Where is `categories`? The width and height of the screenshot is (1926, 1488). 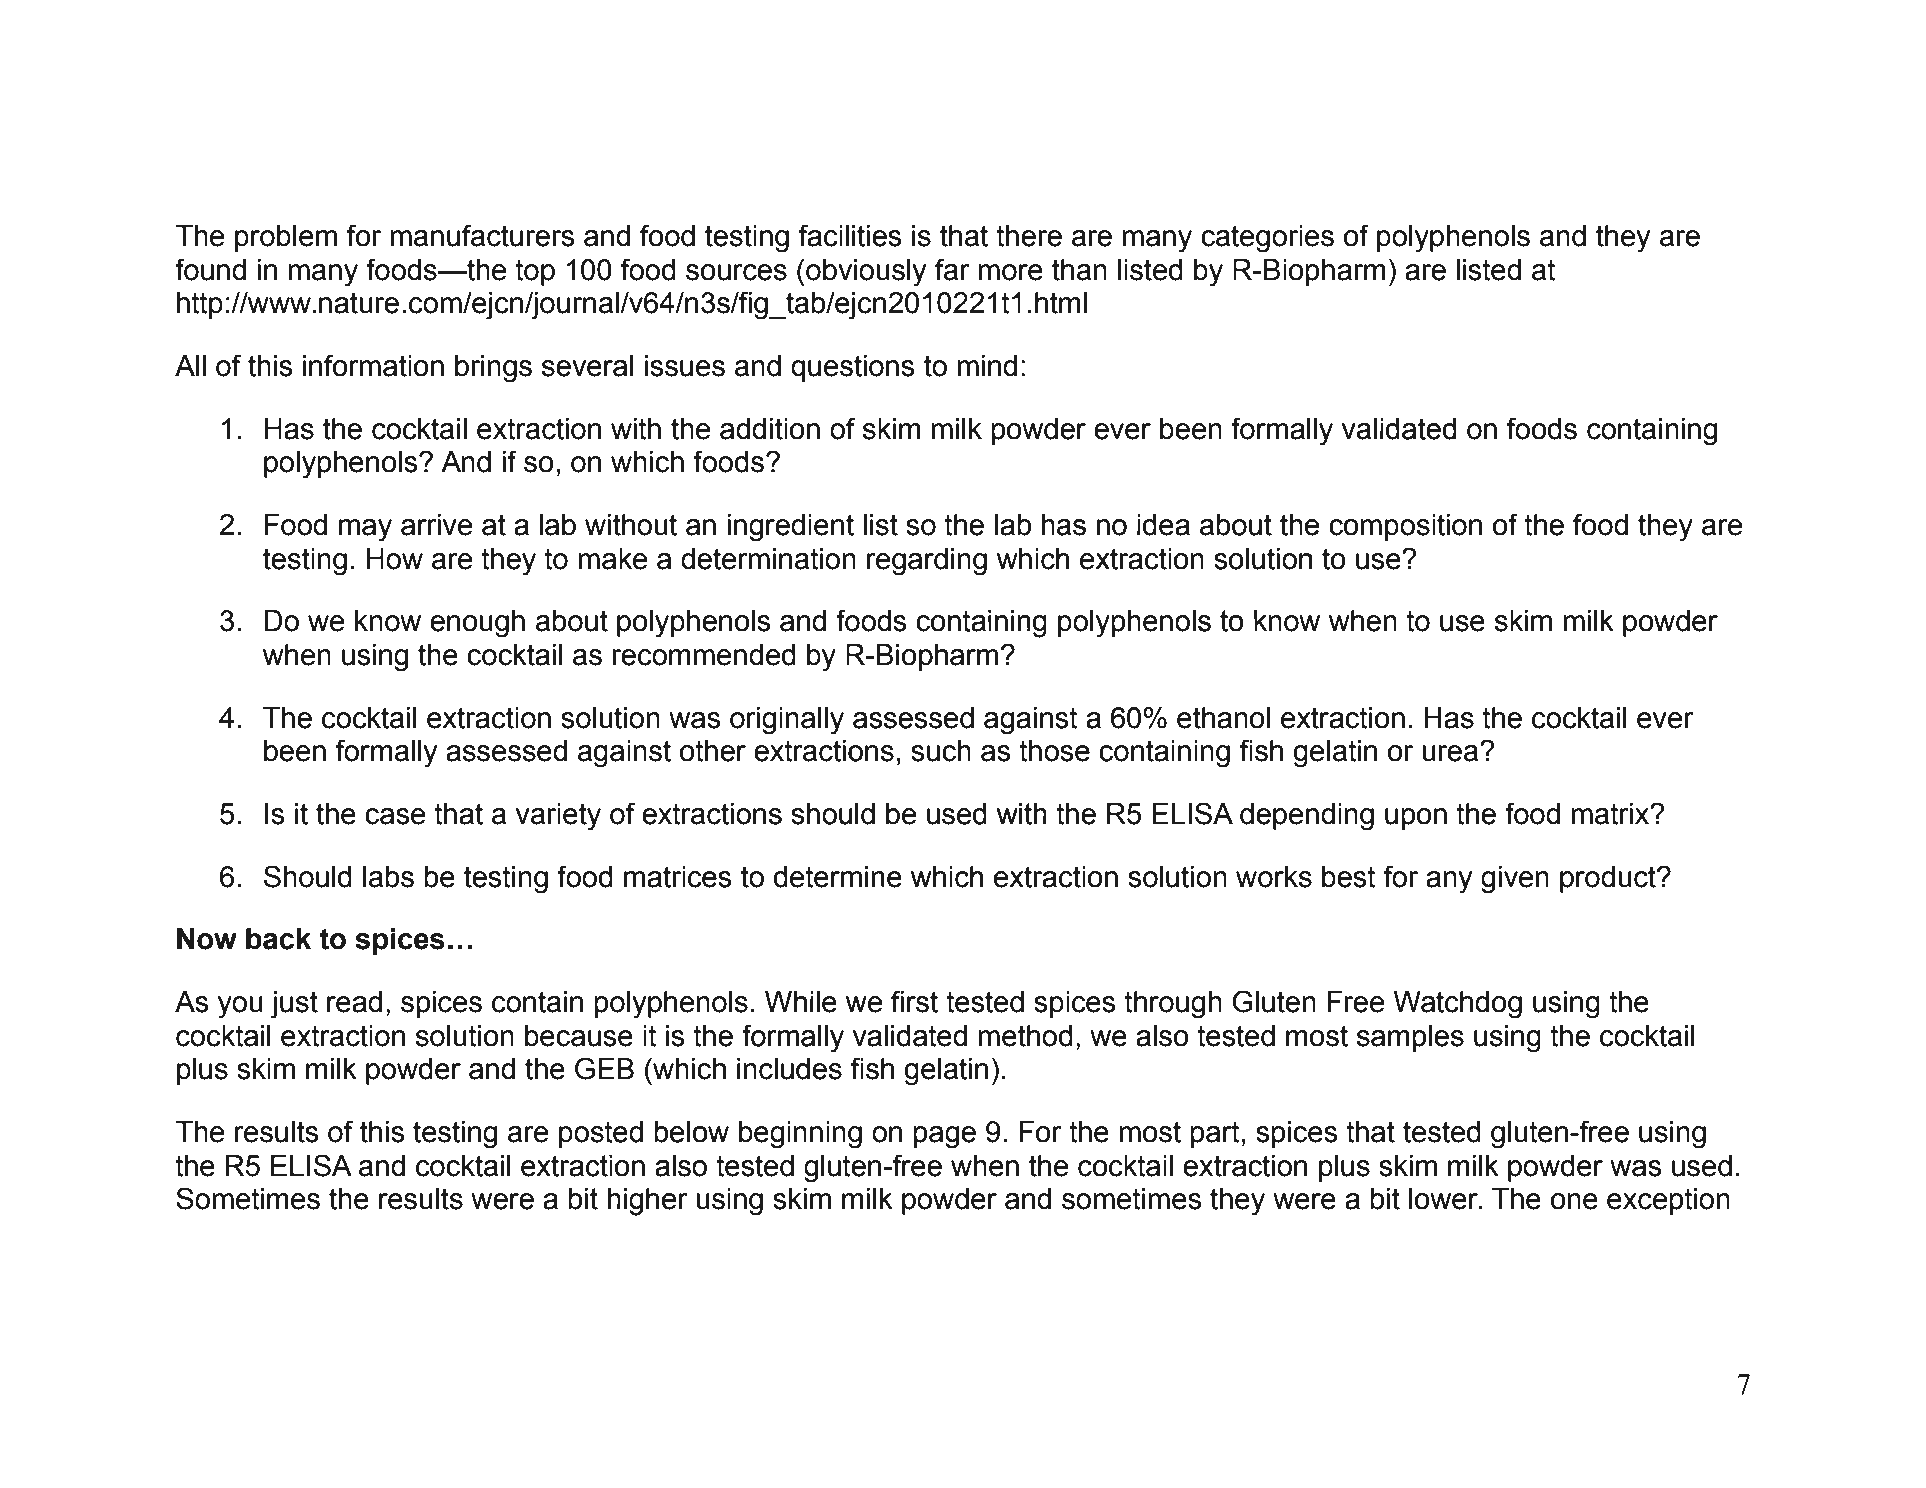 categories is located at coordinates (1267, 239).
